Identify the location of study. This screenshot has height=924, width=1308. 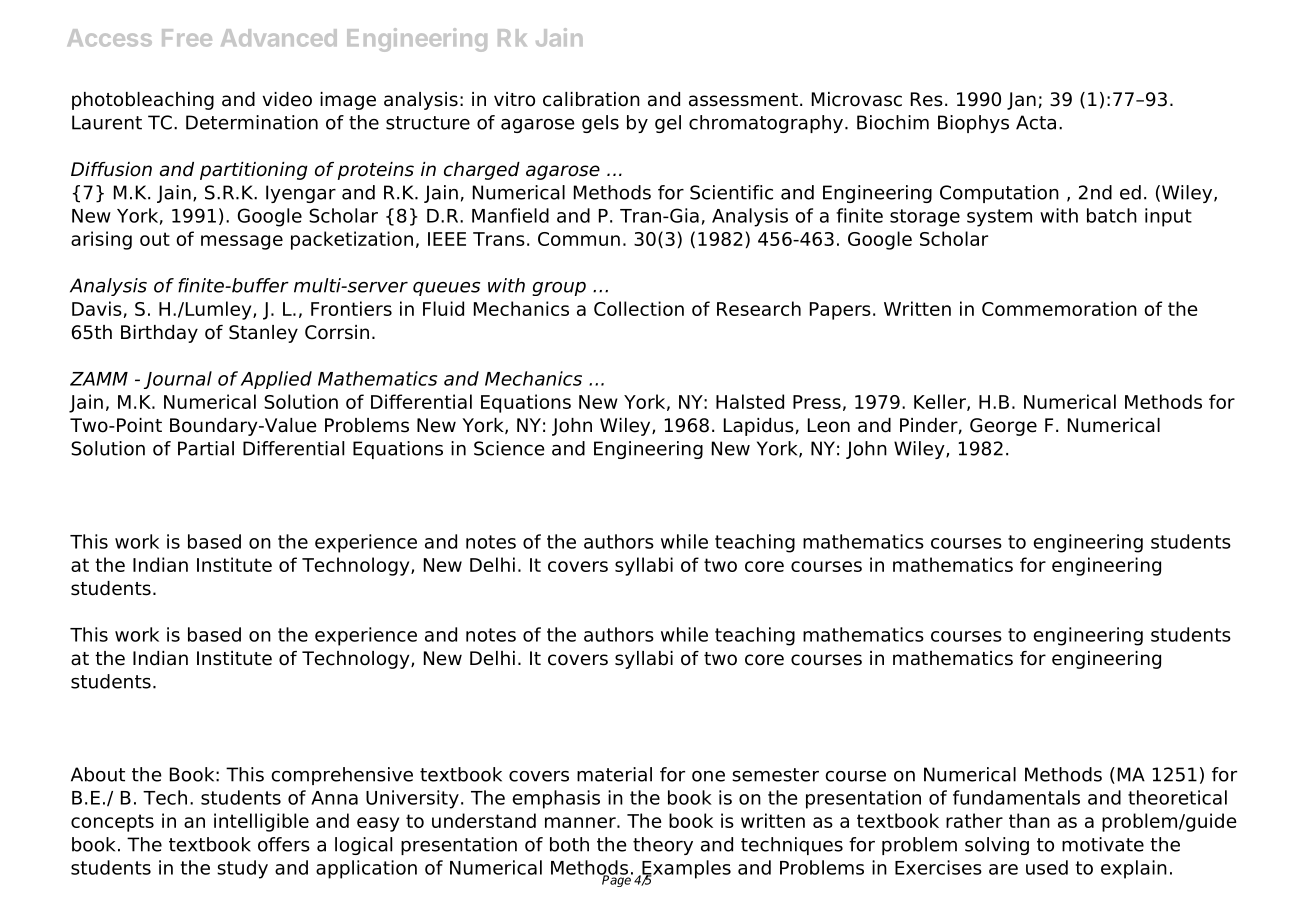
(242, 869).
